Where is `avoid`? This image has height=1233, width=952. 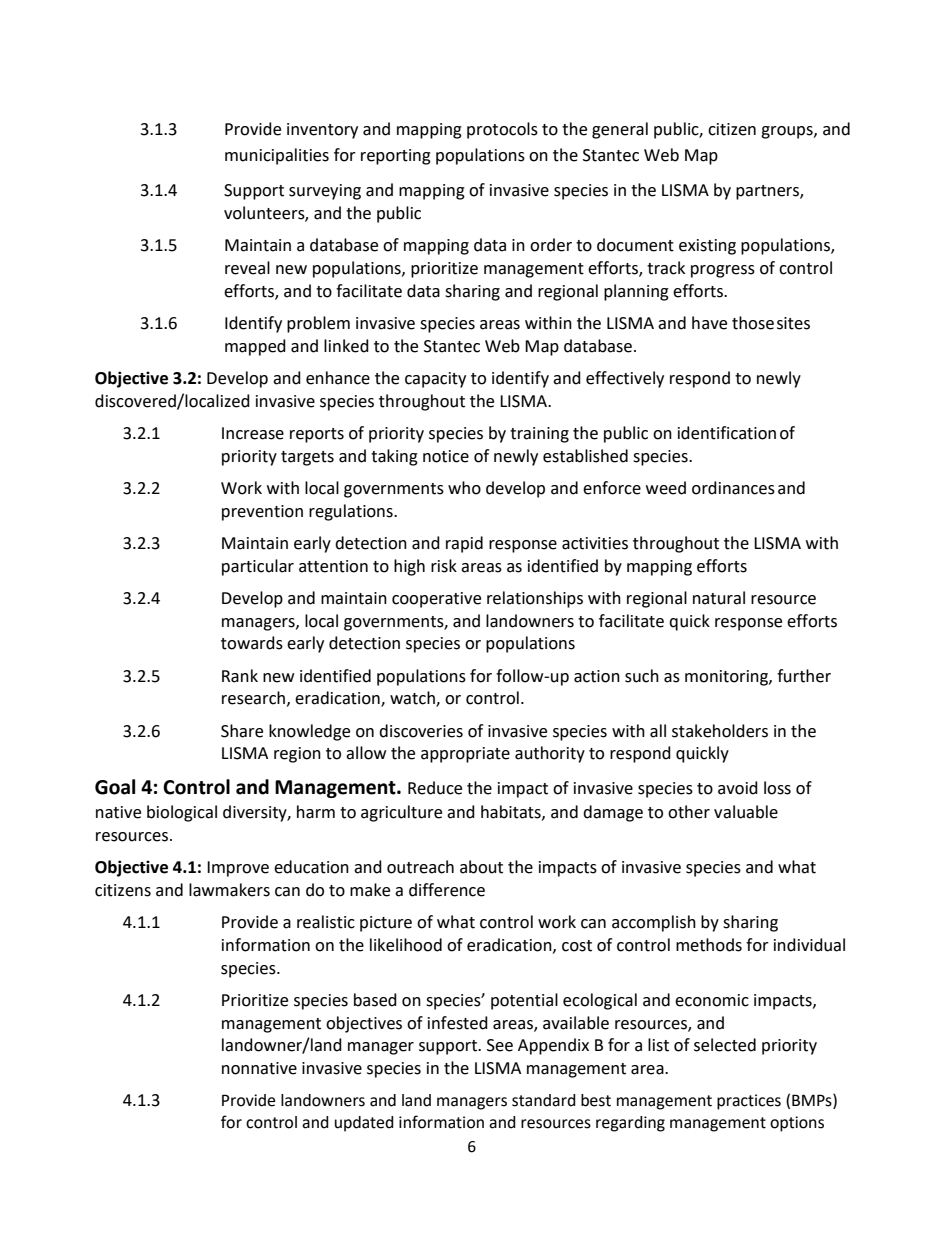 avoid is located at coordinates (738, 788).
